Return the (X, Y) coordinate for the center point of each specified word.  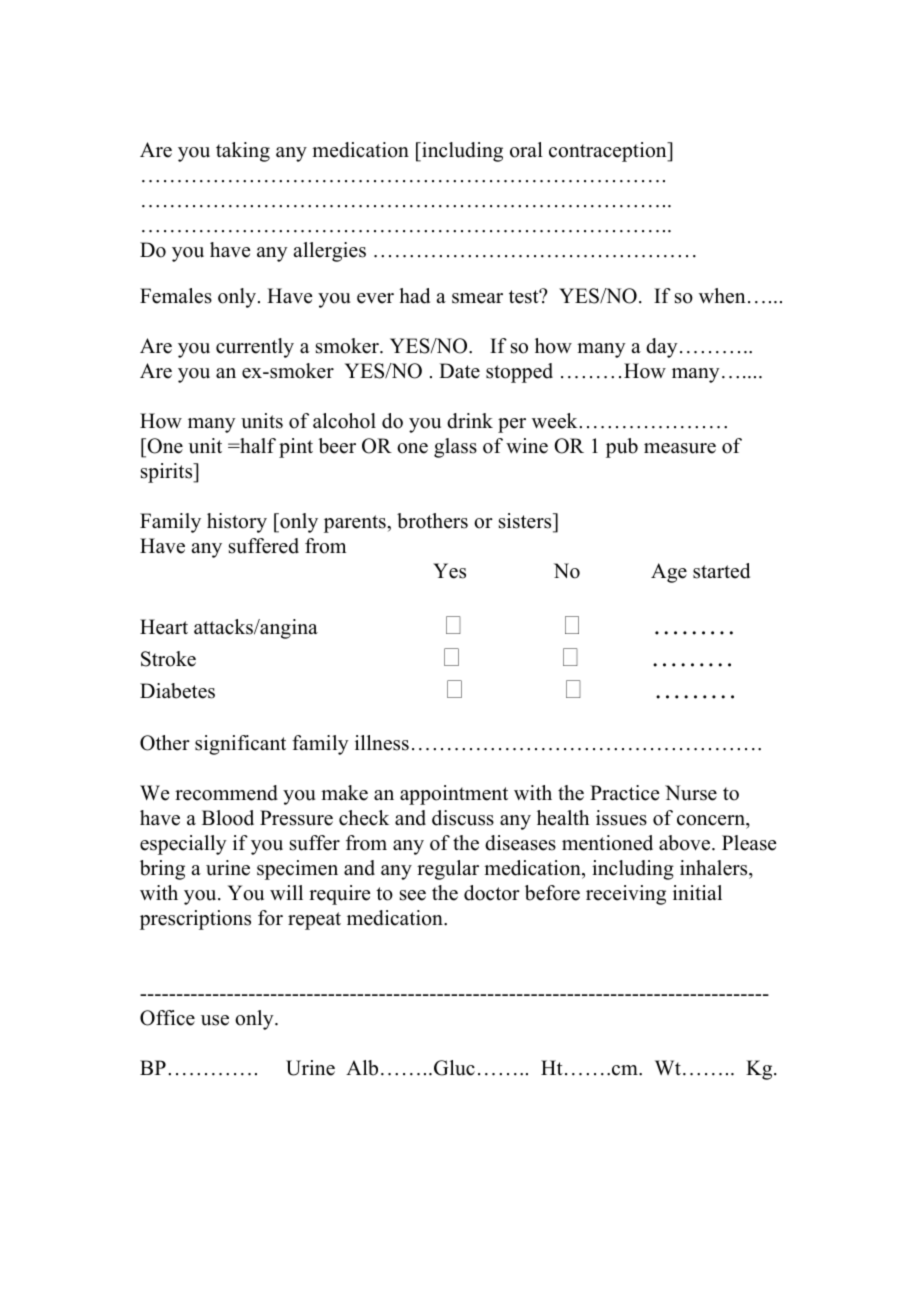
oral (526, 150)
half (257, 445)
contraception (609, 152)
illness (382, 743)
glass (455, 448)
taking (243, 152)
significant (240, 745)
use (215, 1020)
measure (680, 448)
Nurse (691, 793)
